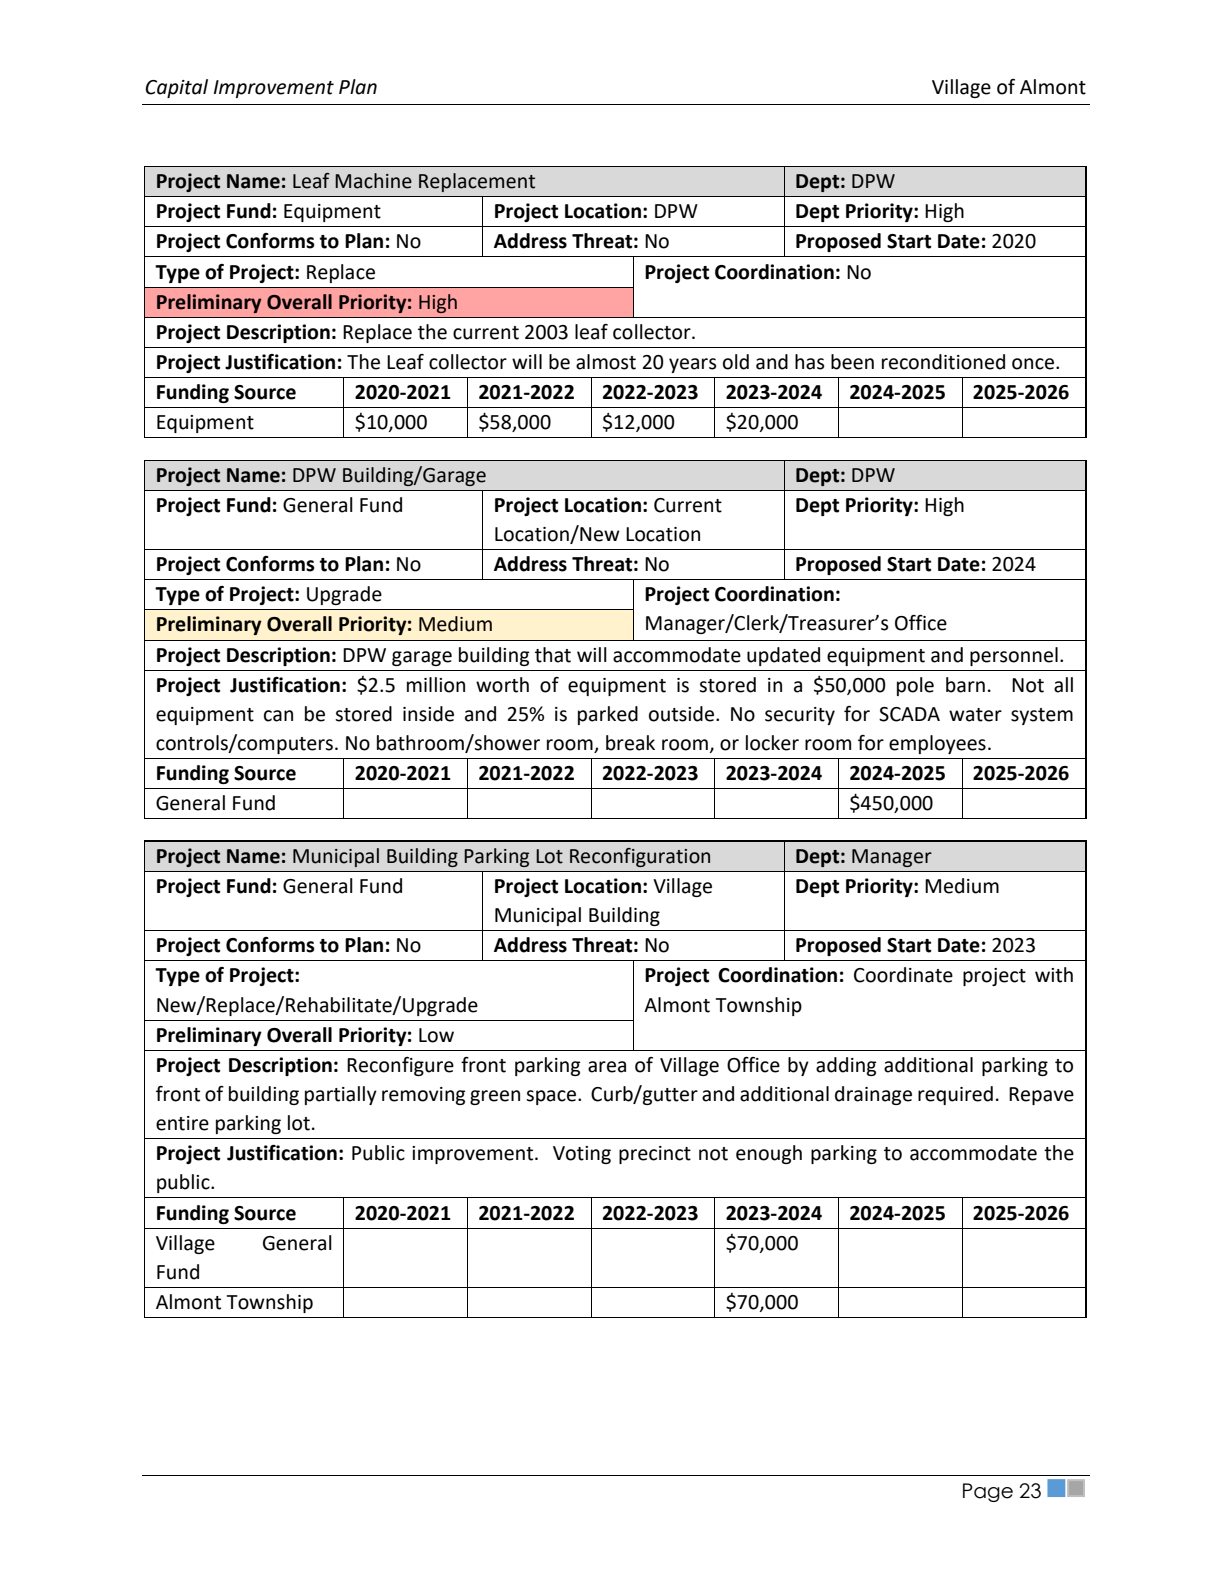 The width and height of the screenshot is (1231, 1593). Describe the element at coordinates (630, 743) in the screenshot. I see `break` at that location.
